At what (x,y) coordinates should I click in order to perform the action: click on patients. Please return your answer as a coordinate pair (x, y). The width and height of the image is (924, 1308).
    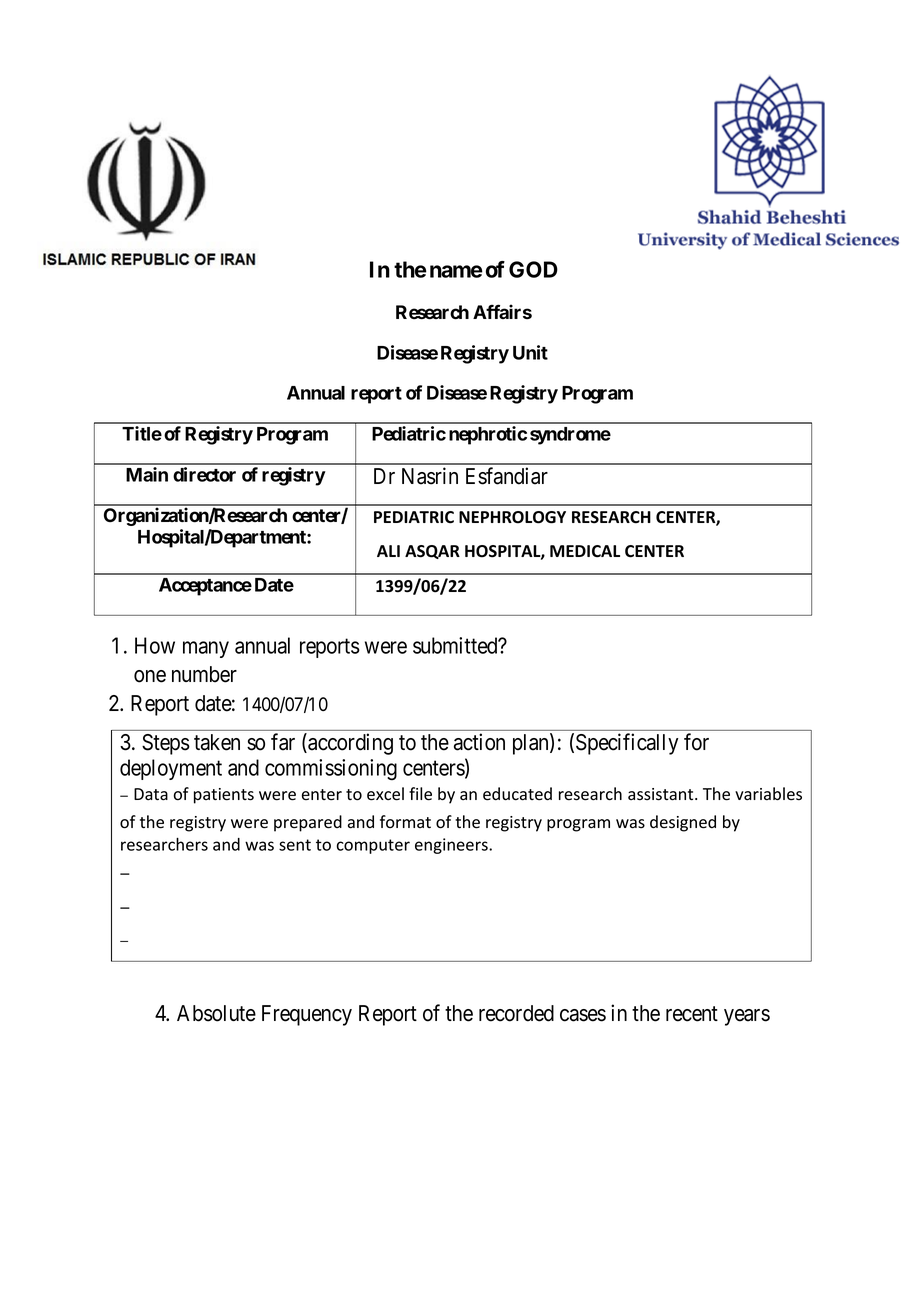
    Looking at the image, I should click on (224, 796).
